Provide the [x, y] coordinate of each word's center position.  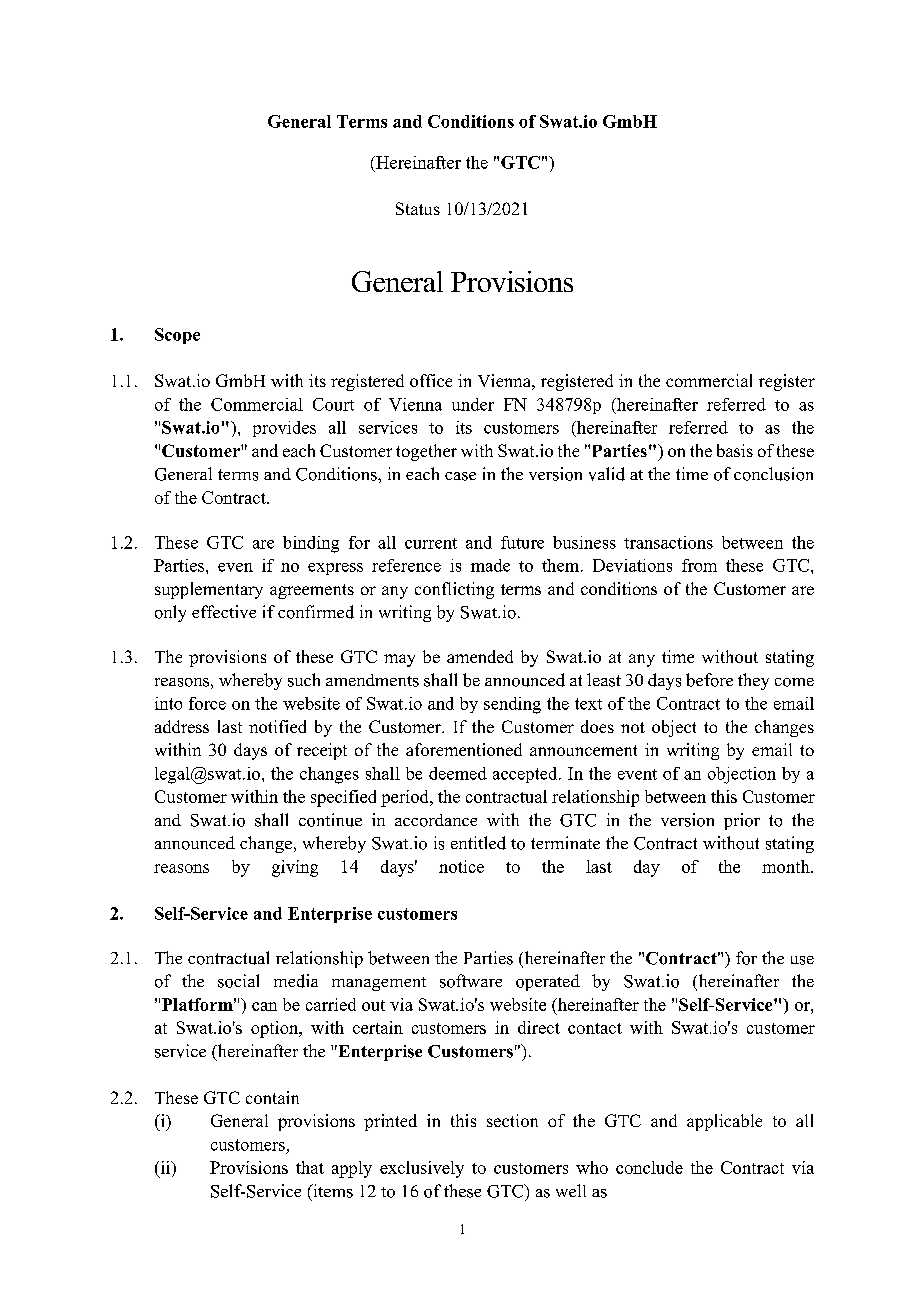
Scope [177, 336]
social [238, 981]
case [460, 476]
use [802, 960]
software [471, 981]
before [709, 680]
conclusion [773, 474]
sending [512, 705]
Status [418, 208]
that [310, 1167]
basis [735, 450]
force [207, 703]
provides [284, 429]
